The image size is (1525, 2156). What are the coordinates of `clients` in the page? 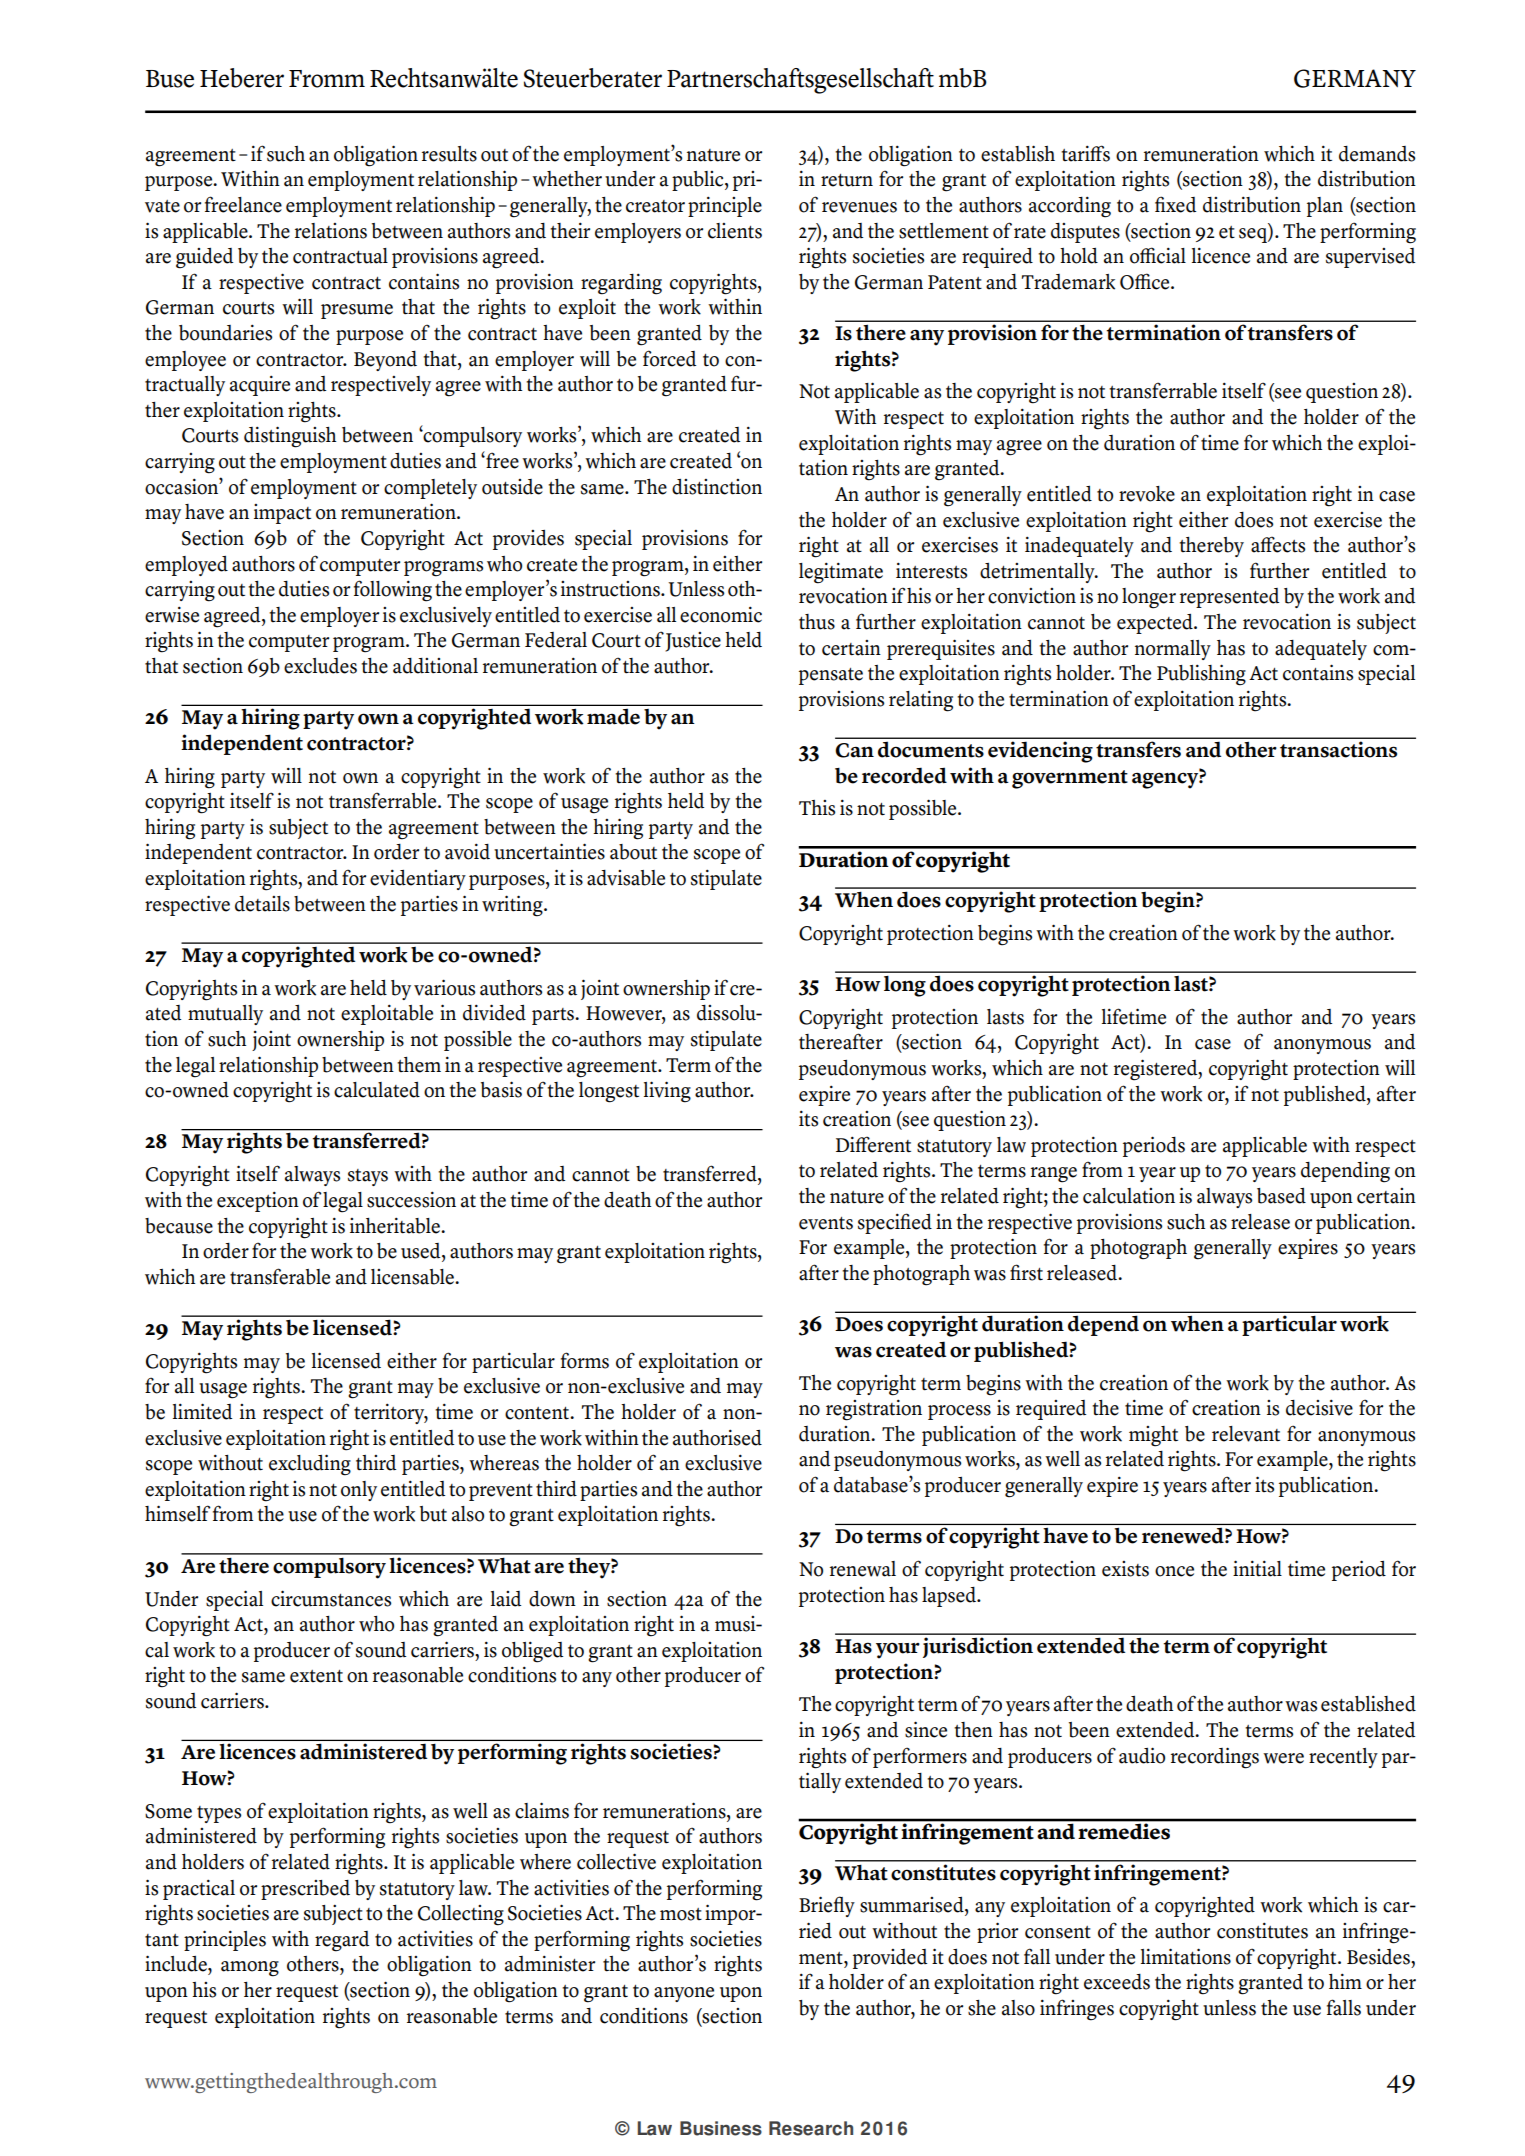 It's located at (735, 231).
